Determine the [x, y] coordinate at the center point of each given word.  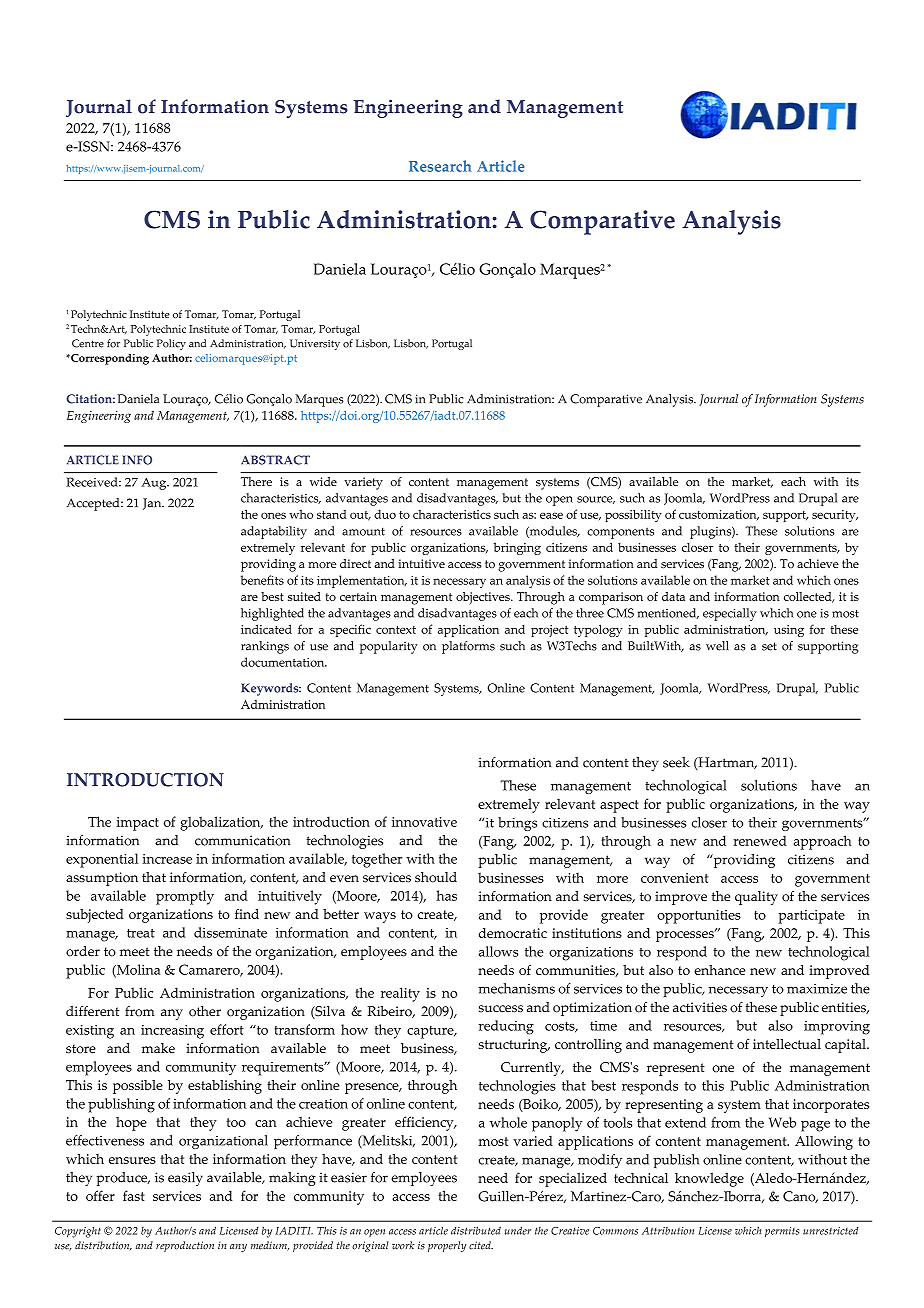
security [835, 516]
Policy [171, 344]
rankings [265, 647]
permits [782, 1232]
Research [440, 166]
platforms [468, 647]
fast [134, 1195]
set [769, 646]
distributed [476, 1230]
